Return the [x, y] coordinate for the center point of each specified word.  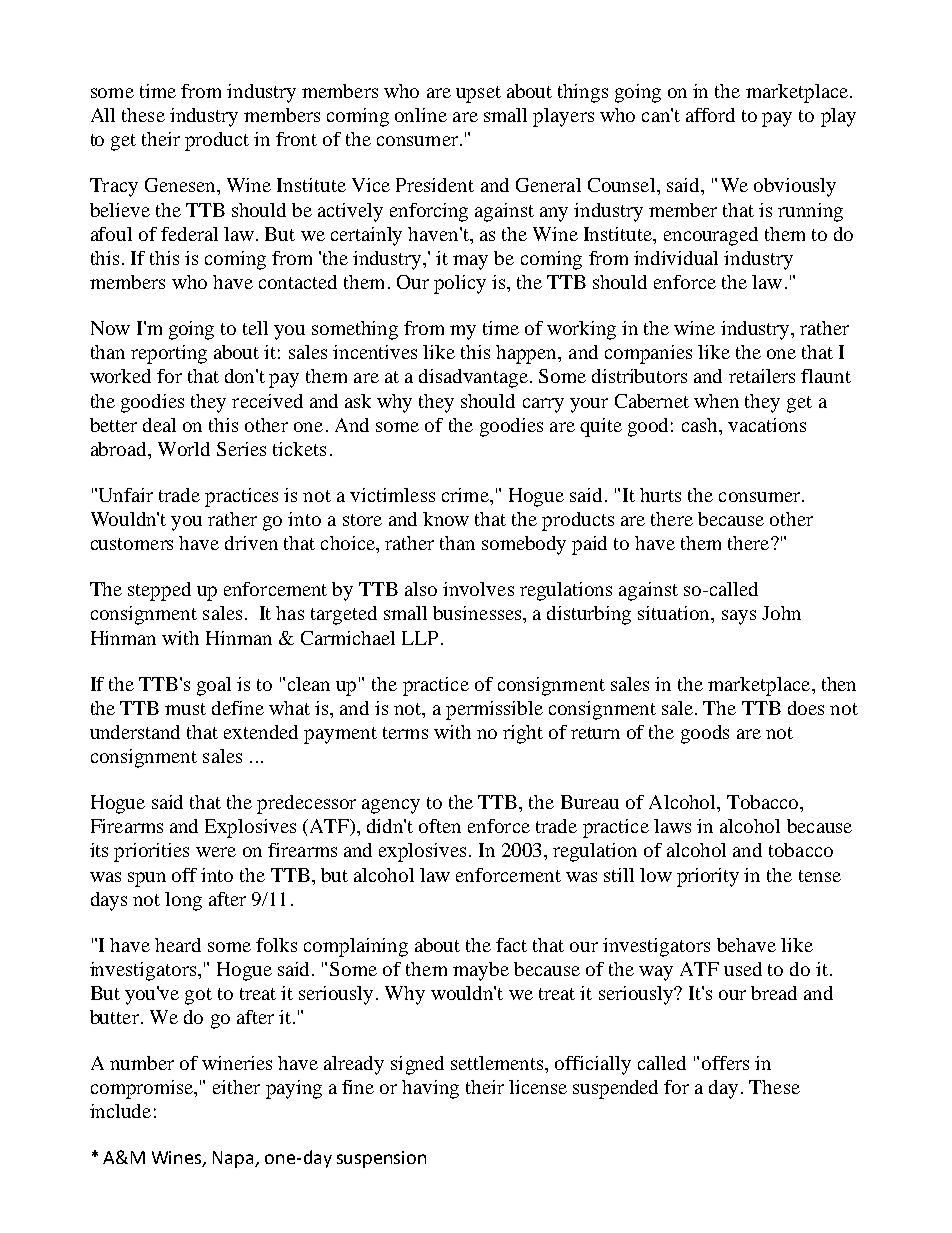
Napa [234, 1159]
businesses [478, 613]
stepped [159, 591]
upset [478, 94]
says [739, 617]
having [430, 1089]
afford [710, 115]
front [296, 139]
